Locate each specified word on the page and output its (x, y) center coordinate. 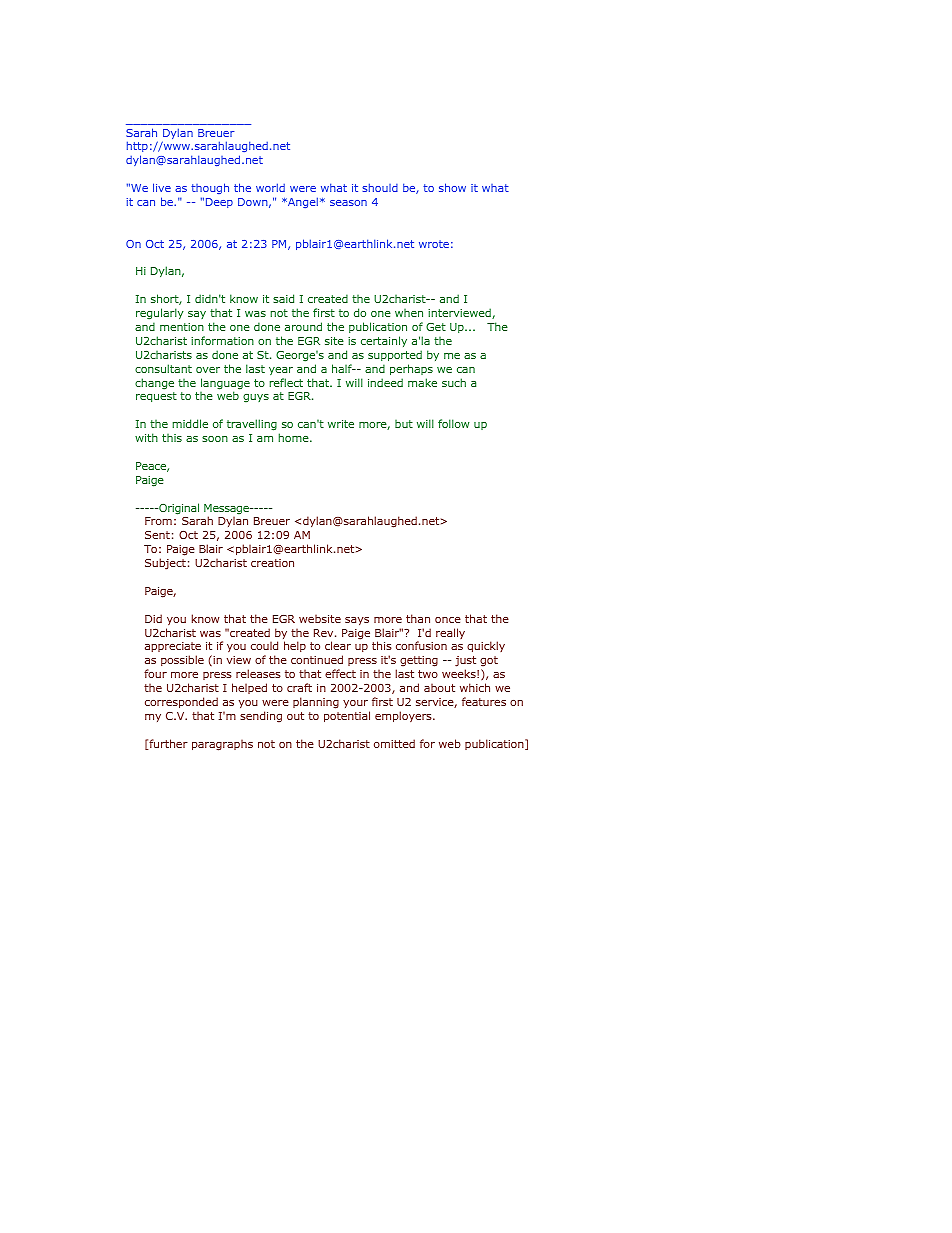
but (404, 424)
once (448, 620)
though (210, 188)
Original (178, 509)
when (409, 313)
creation (272, 563)
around (303, 326)
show (452, 187)
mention (182, 327)
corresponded (181, 703)
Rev (325, 633)
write (341, 424)
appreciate (173, 649)
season (348, 203)
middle (190, 423)
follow (453, 423)
